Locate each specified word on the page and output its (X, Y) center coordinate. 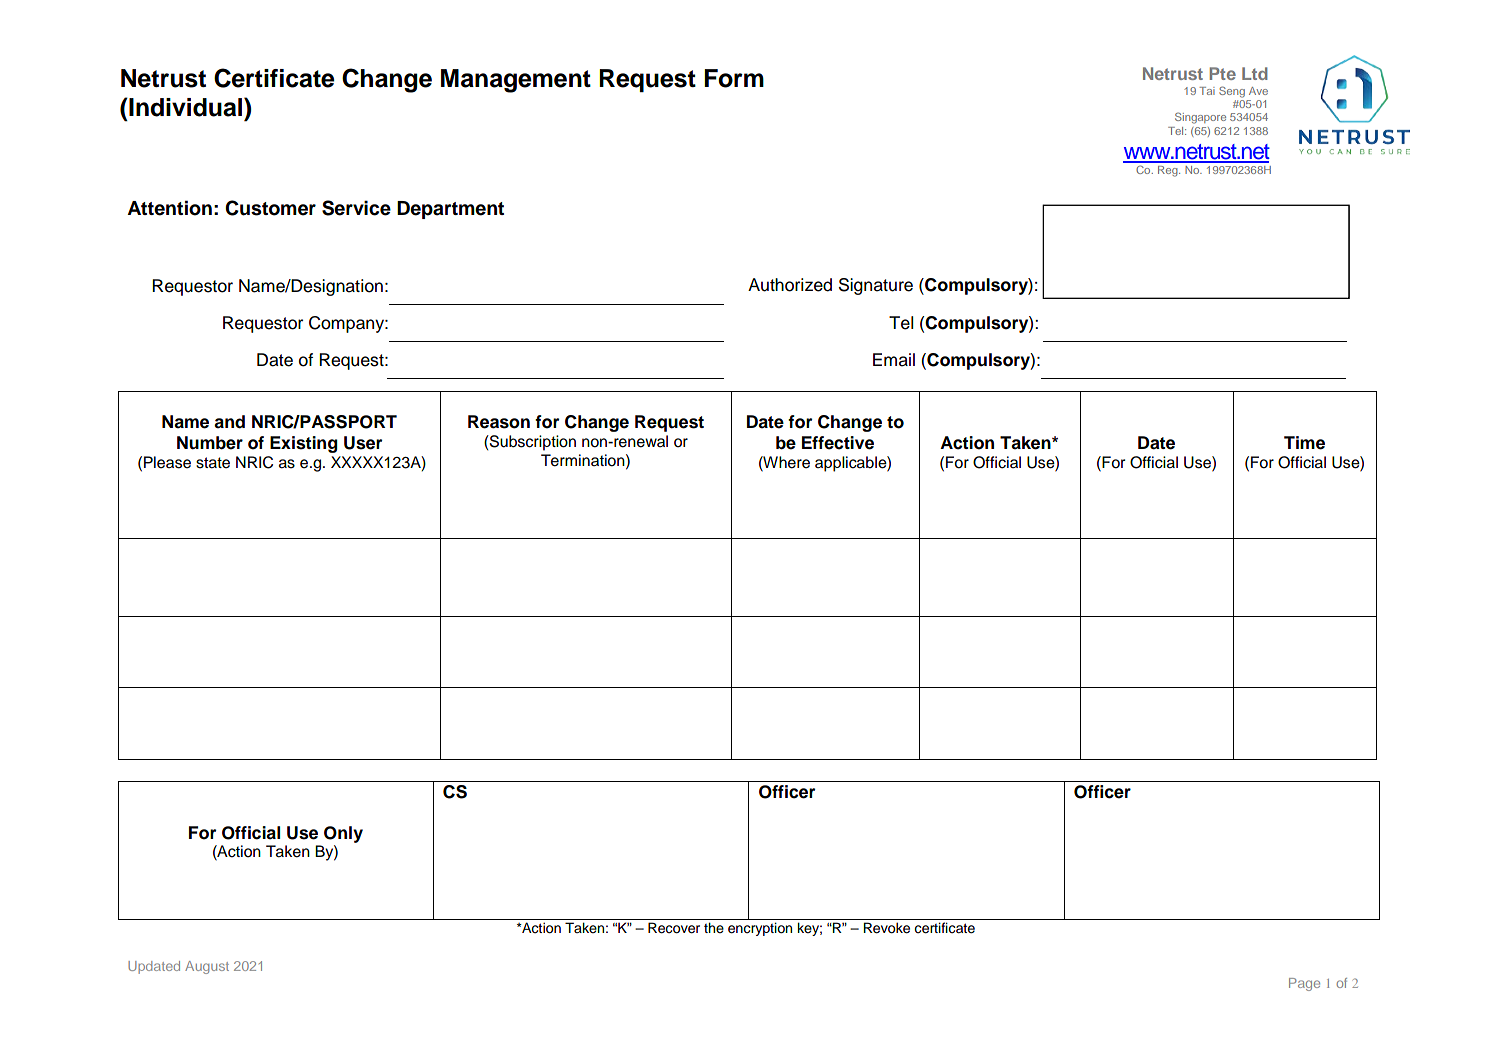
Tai (1207, 91)
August (207, 967)
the (714, 927)
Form (734, 78)
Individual (186, 107)
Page (1304, 984)
